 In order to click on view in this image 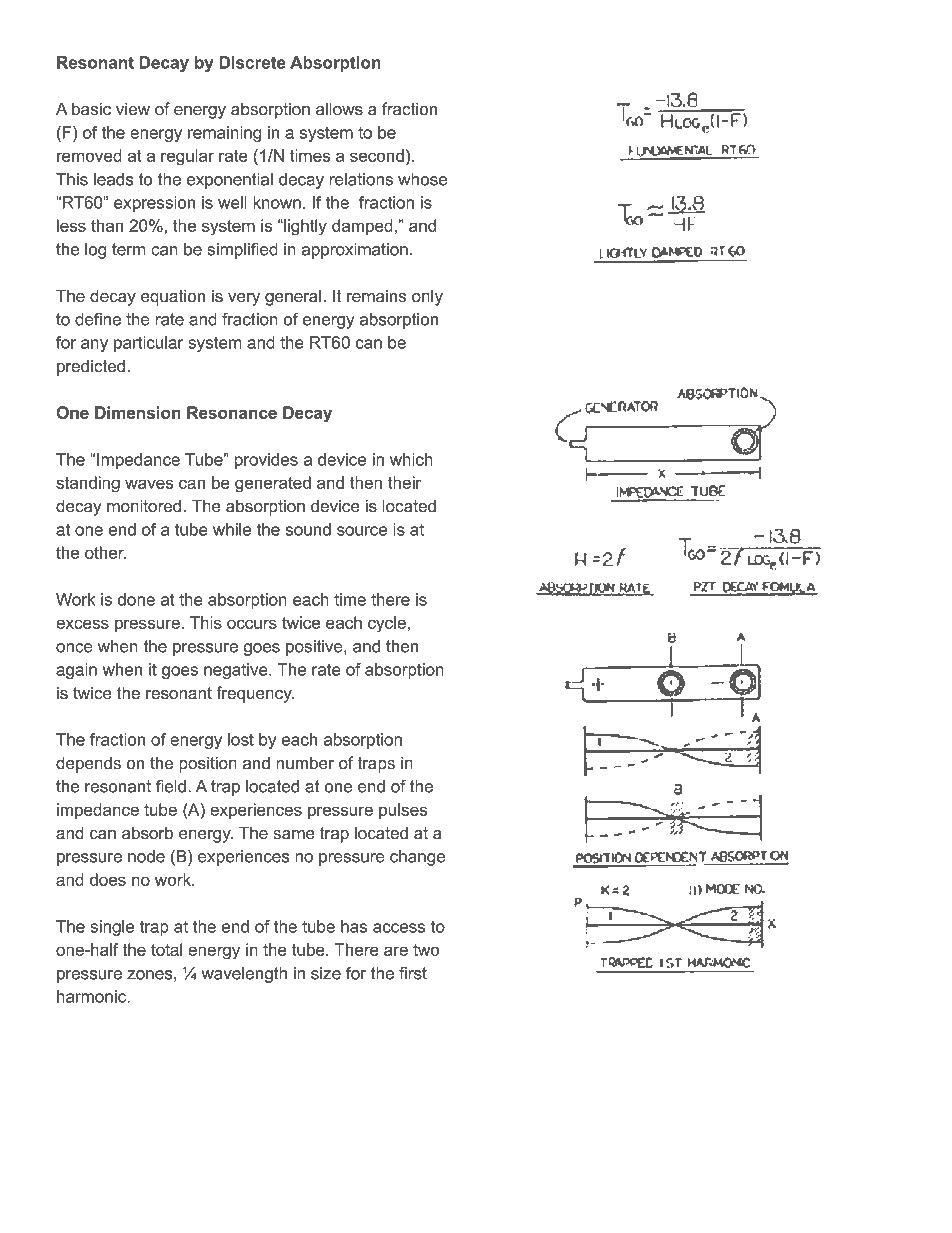, I will do `click(133, 109)`.
